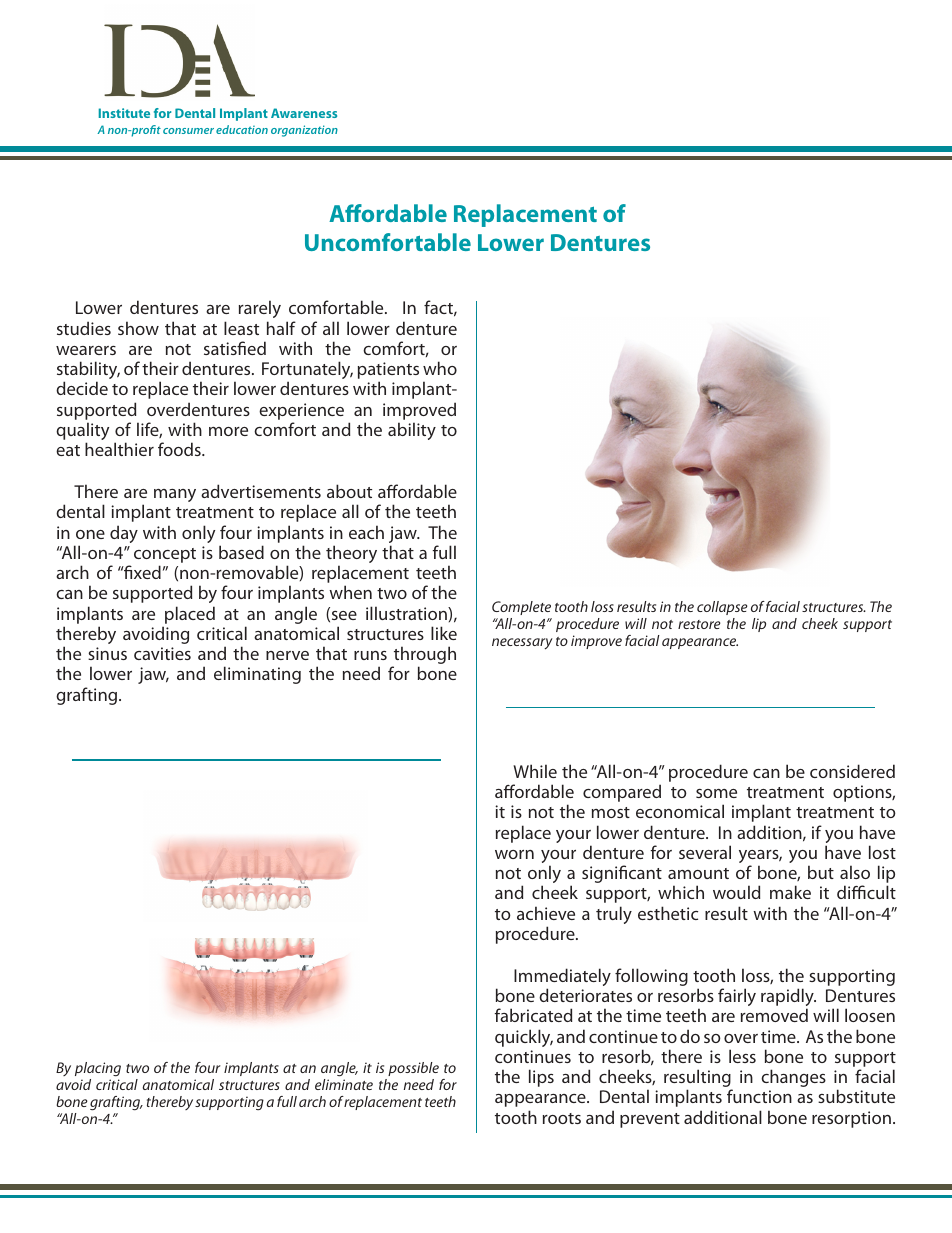  Describe the element at coordinates (98, 1069) in the screenshot. I see `placing` at that location.
